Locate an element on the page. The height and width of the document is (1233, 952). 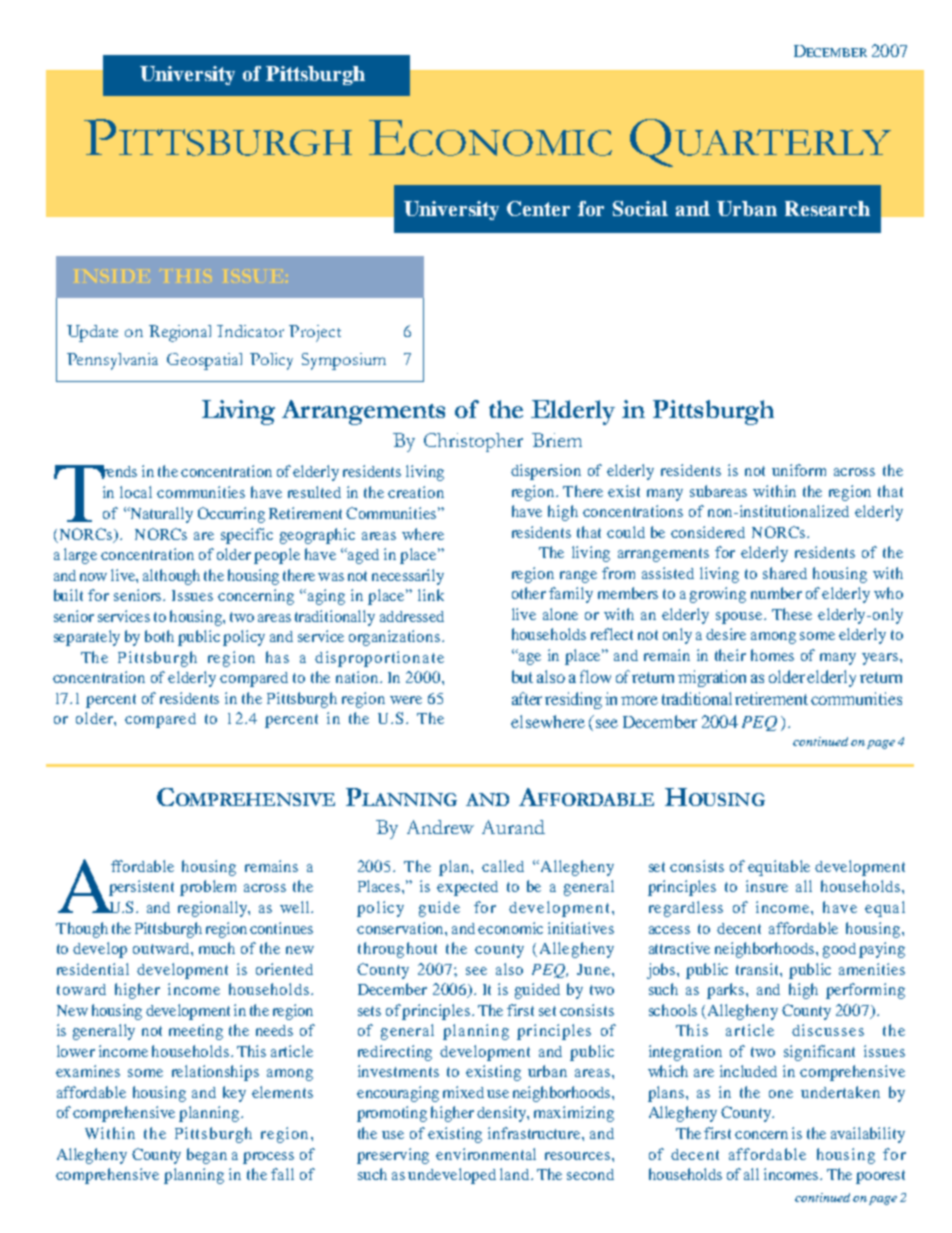
Update is located at coordinates (92, 333).
